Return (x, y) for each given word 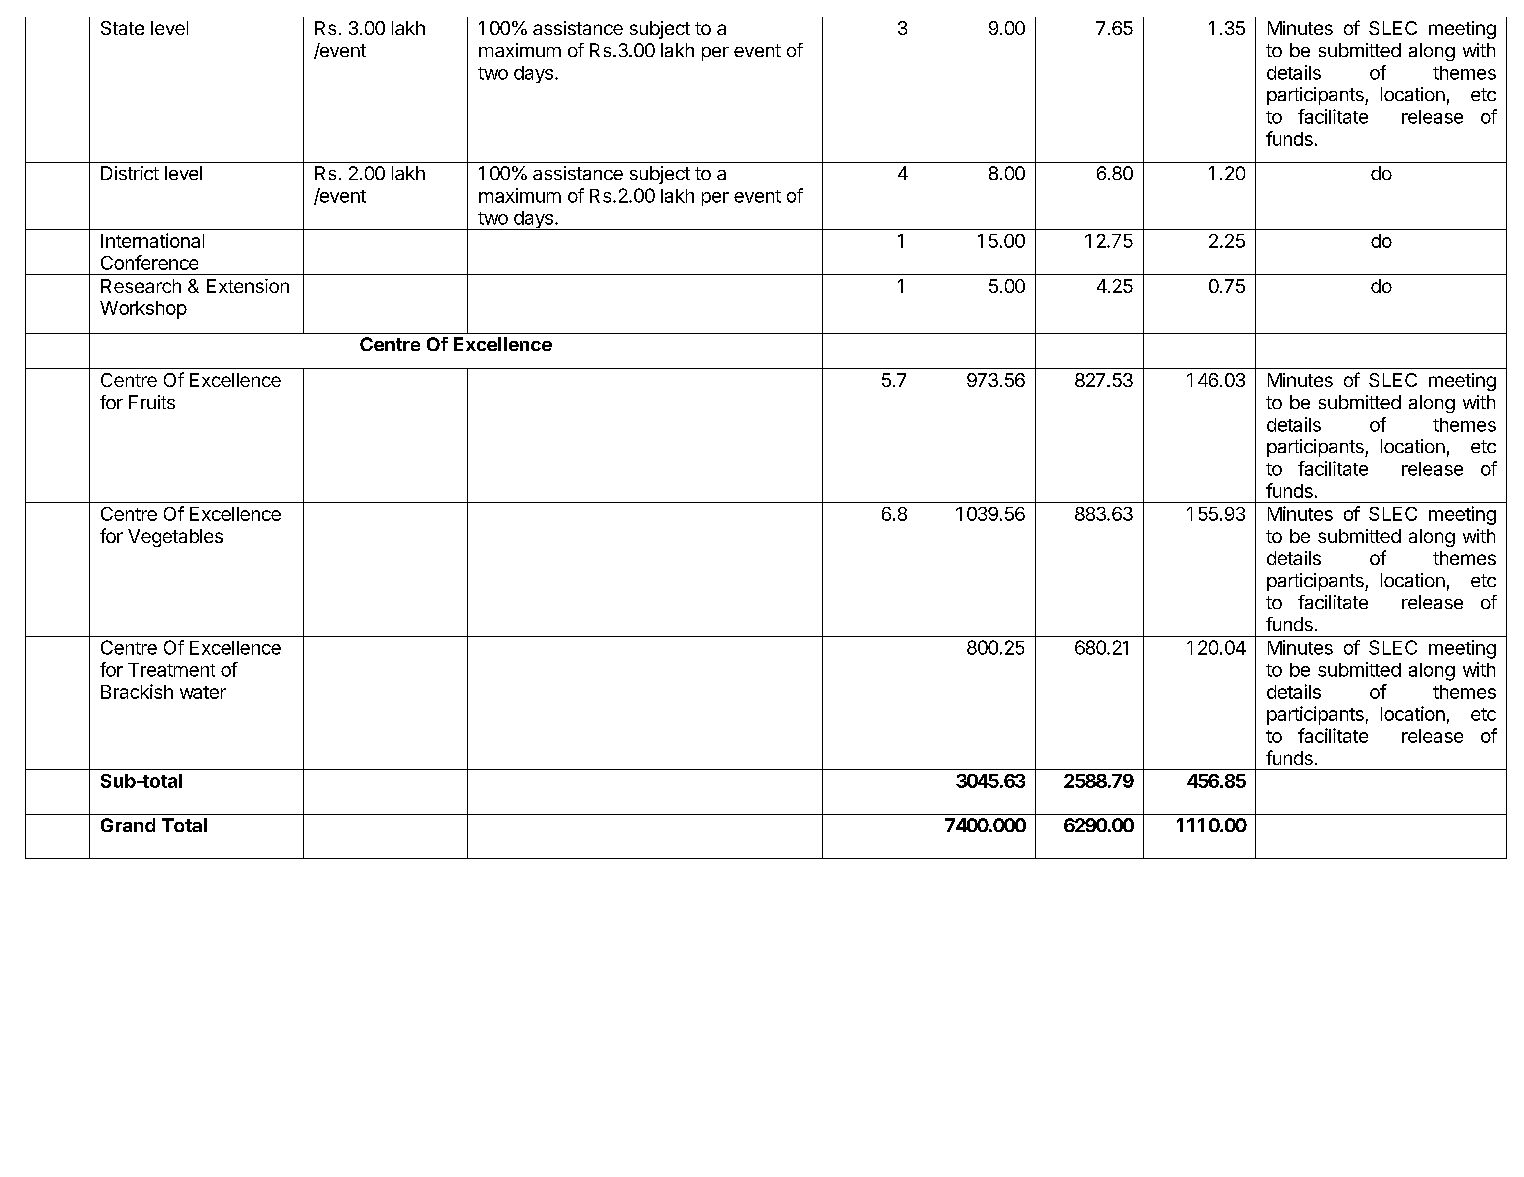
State (122, 28)
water (203, 692)
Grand (128, 825)
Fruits (152, 402)
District (130, 173)
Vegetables (175, 538)
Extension (248, 286)
